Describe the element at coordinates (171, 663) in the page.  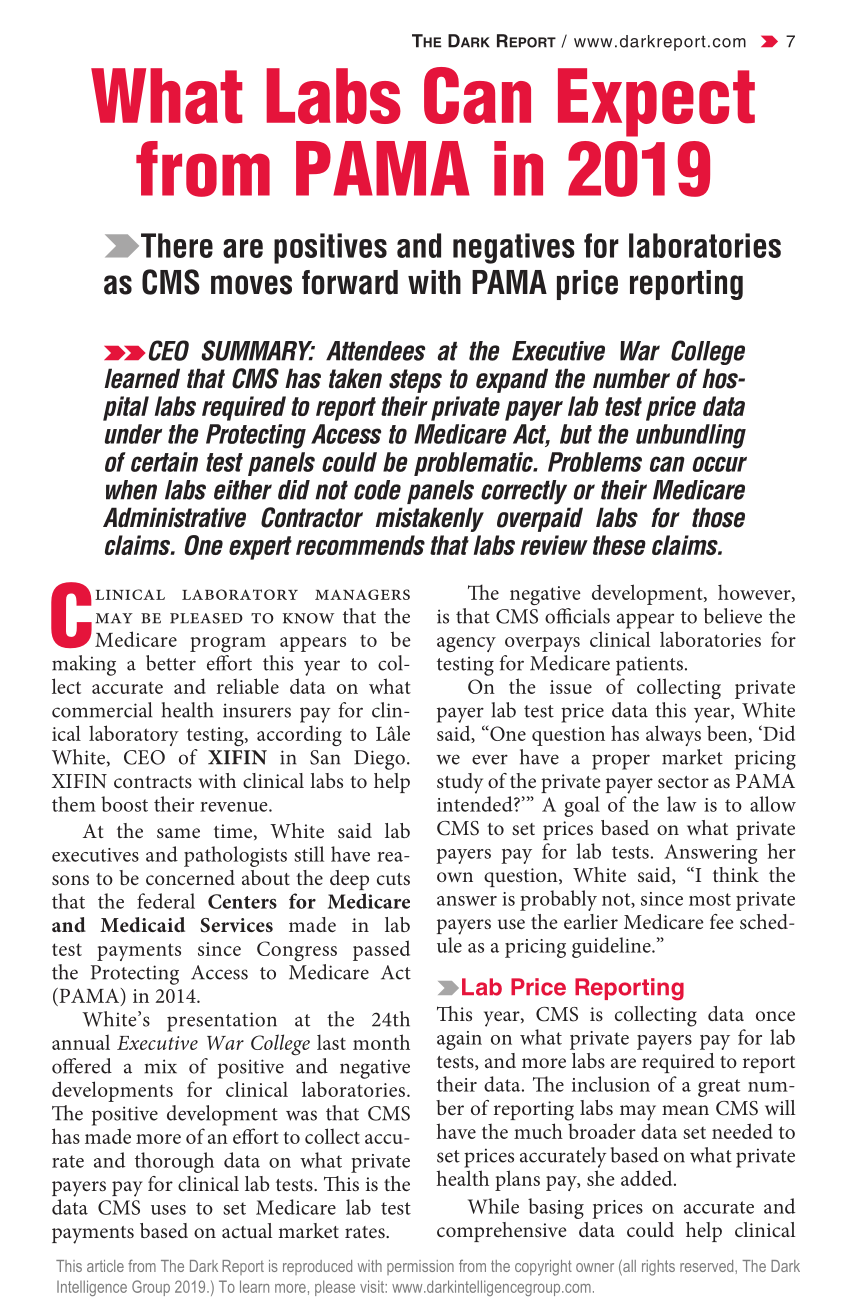
I see `better` at that location.
